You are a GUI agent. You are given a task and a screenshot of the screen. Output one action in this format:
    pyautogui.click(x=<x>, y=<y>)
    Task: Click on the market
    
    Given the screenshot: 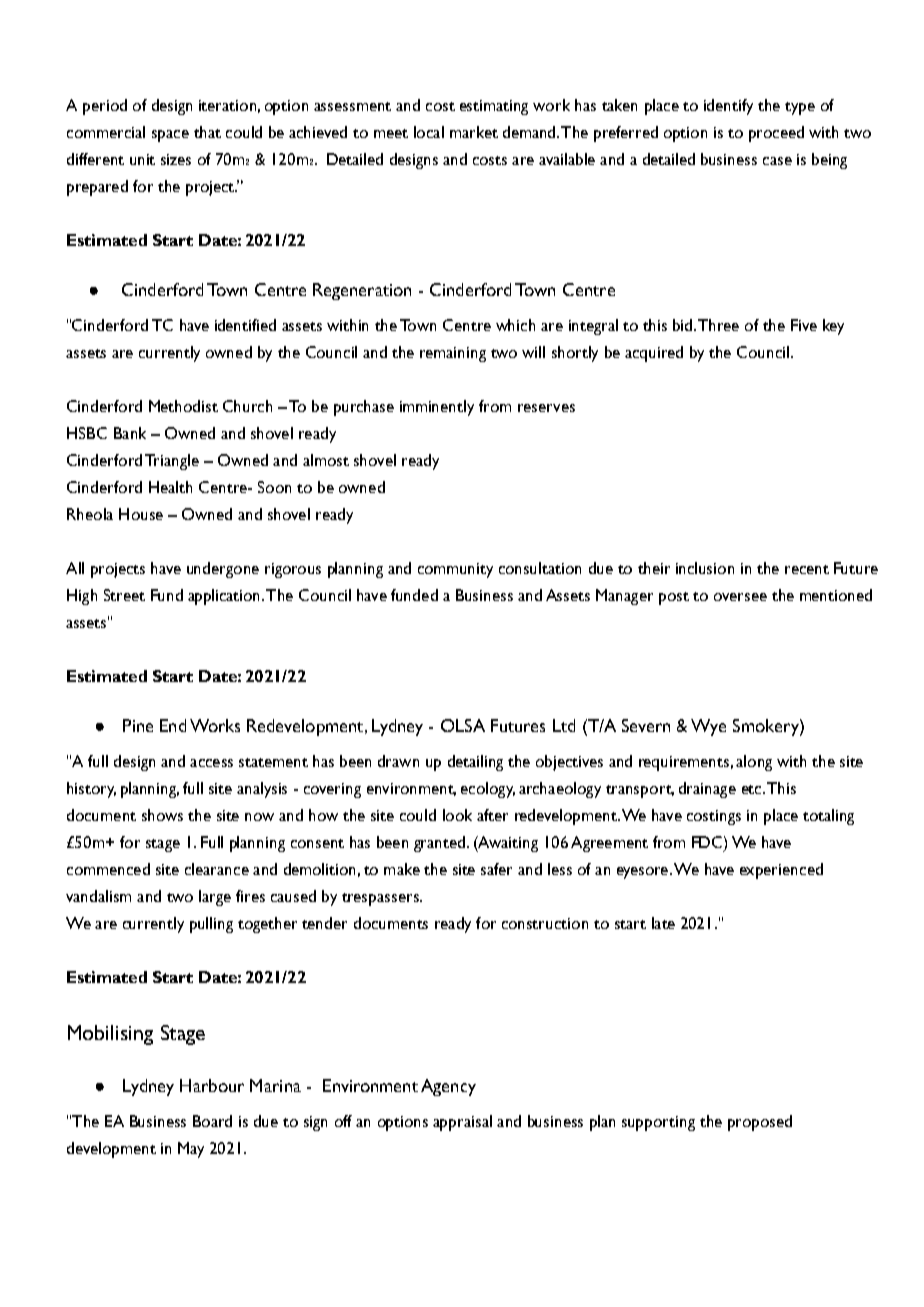 What is the action you would take?
    pyautogui.click(x=474, y=132)
